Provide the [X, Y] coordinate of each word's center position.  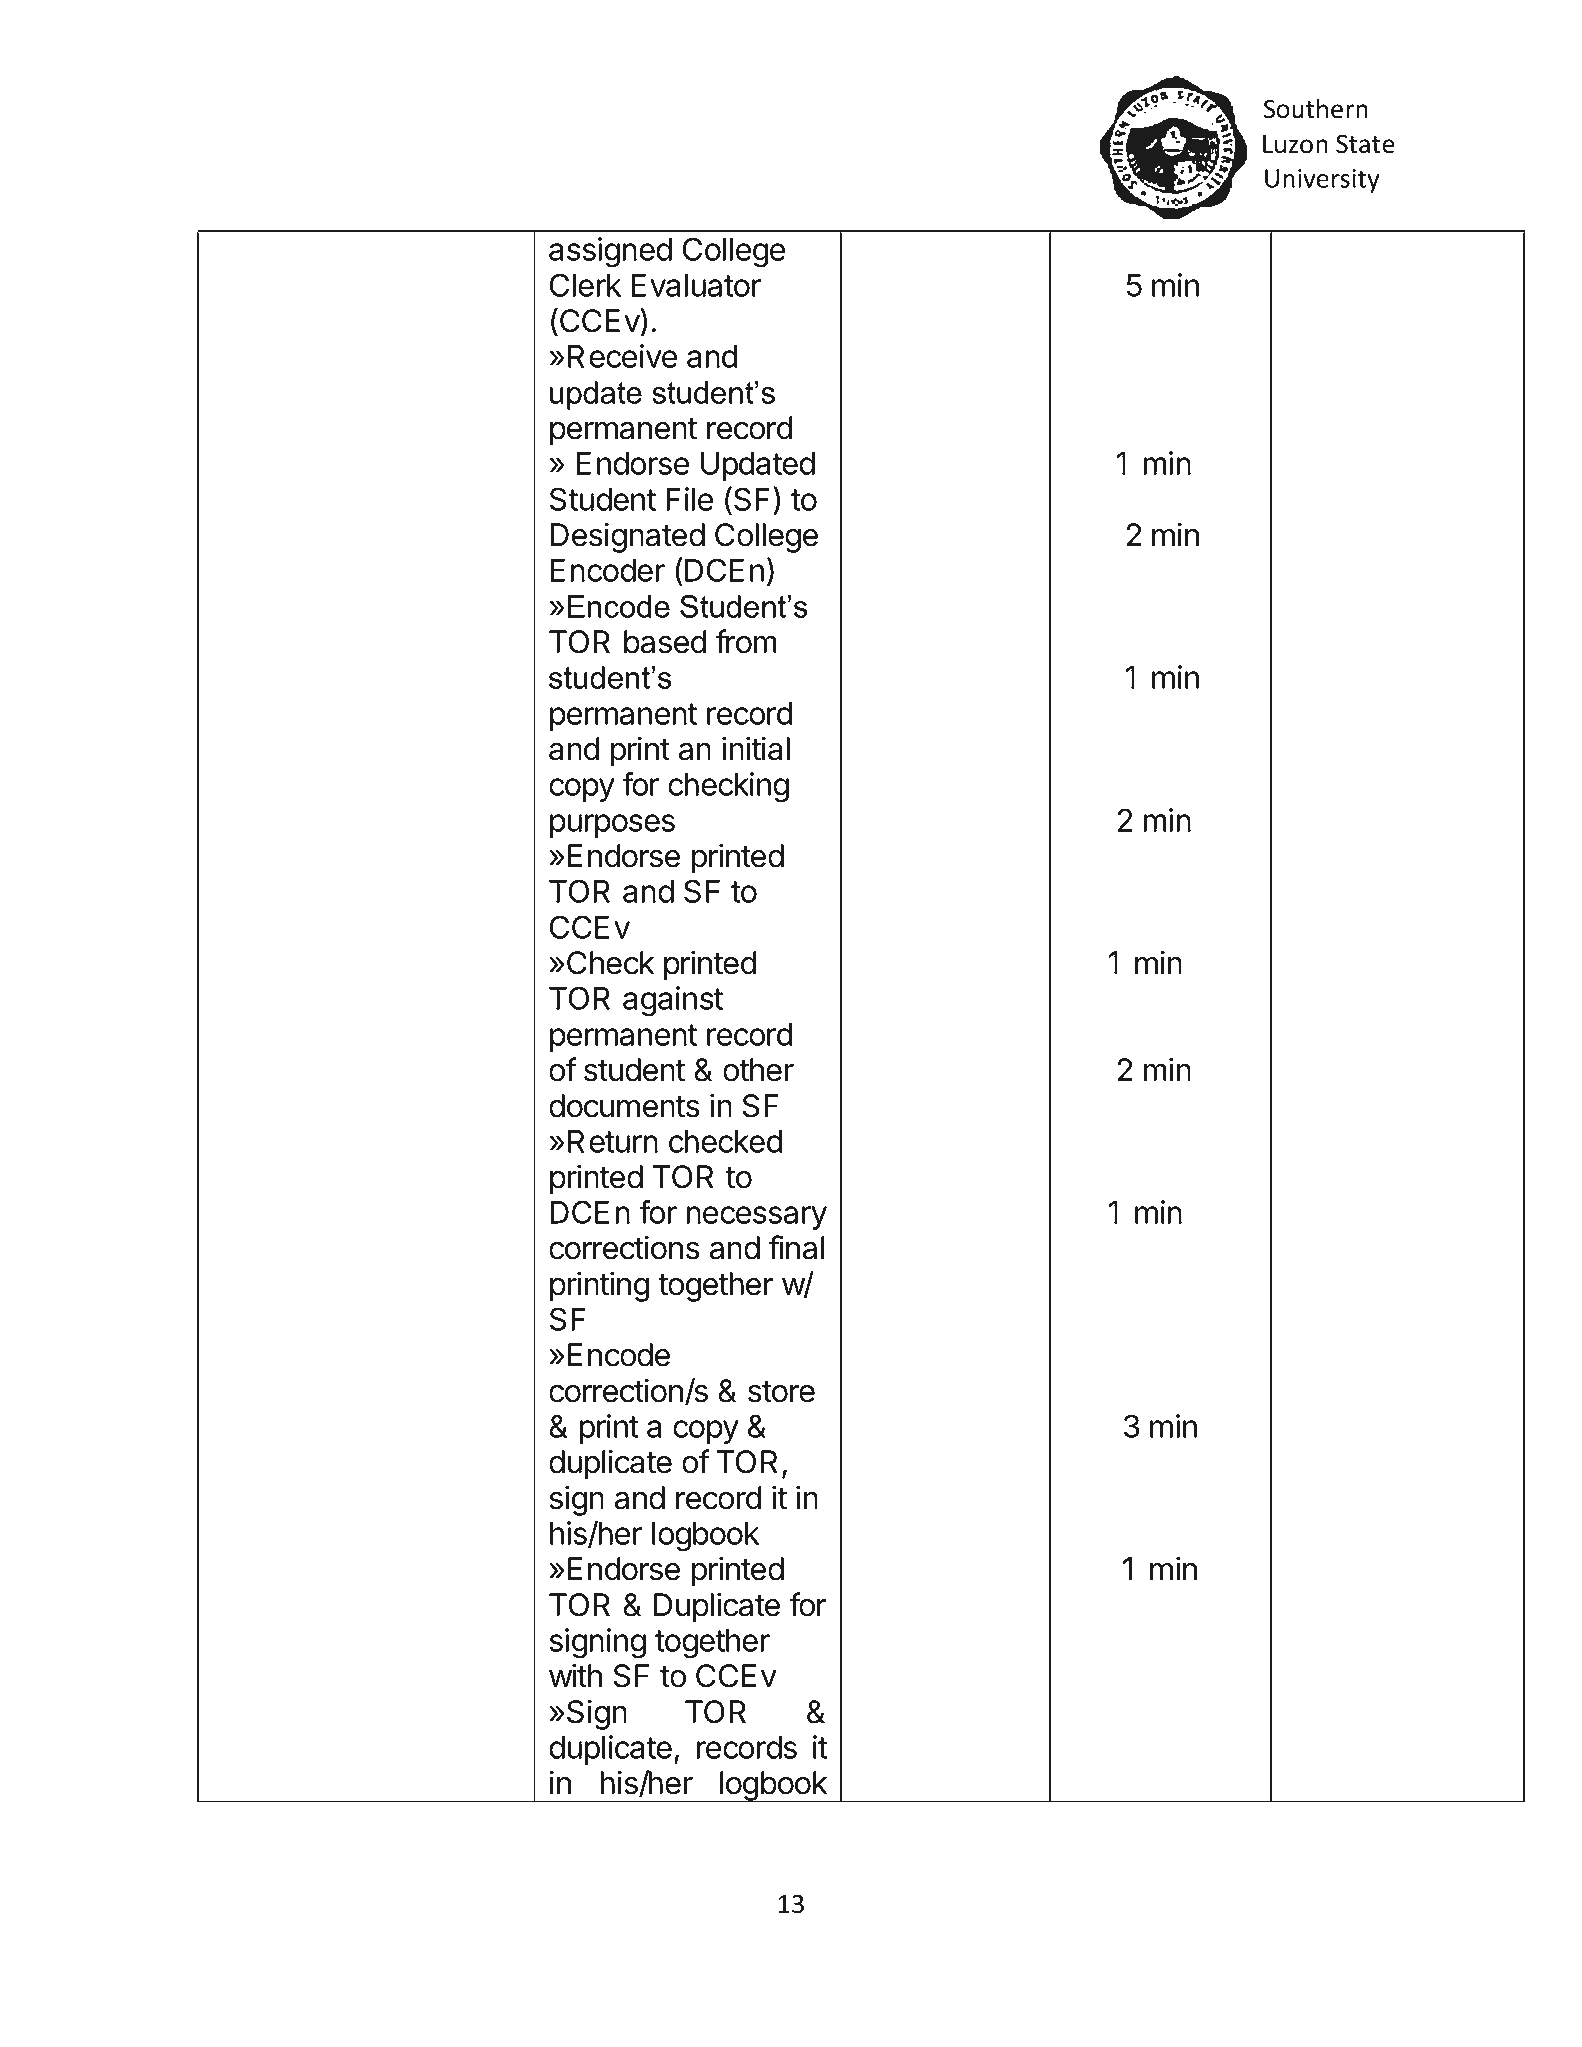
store [781, 1392]
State [1365, 144]
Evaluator [696, 285]
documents [624, 1106]
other [758, 1070]
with [575, 1675]
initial [756, 748]
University [1322, 181]
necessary [757, 1218]
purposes [612, 826]
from [746, 641]
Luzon [1295, 144]
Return [613, 1141]
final [796, 1247]
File [689, 499]
